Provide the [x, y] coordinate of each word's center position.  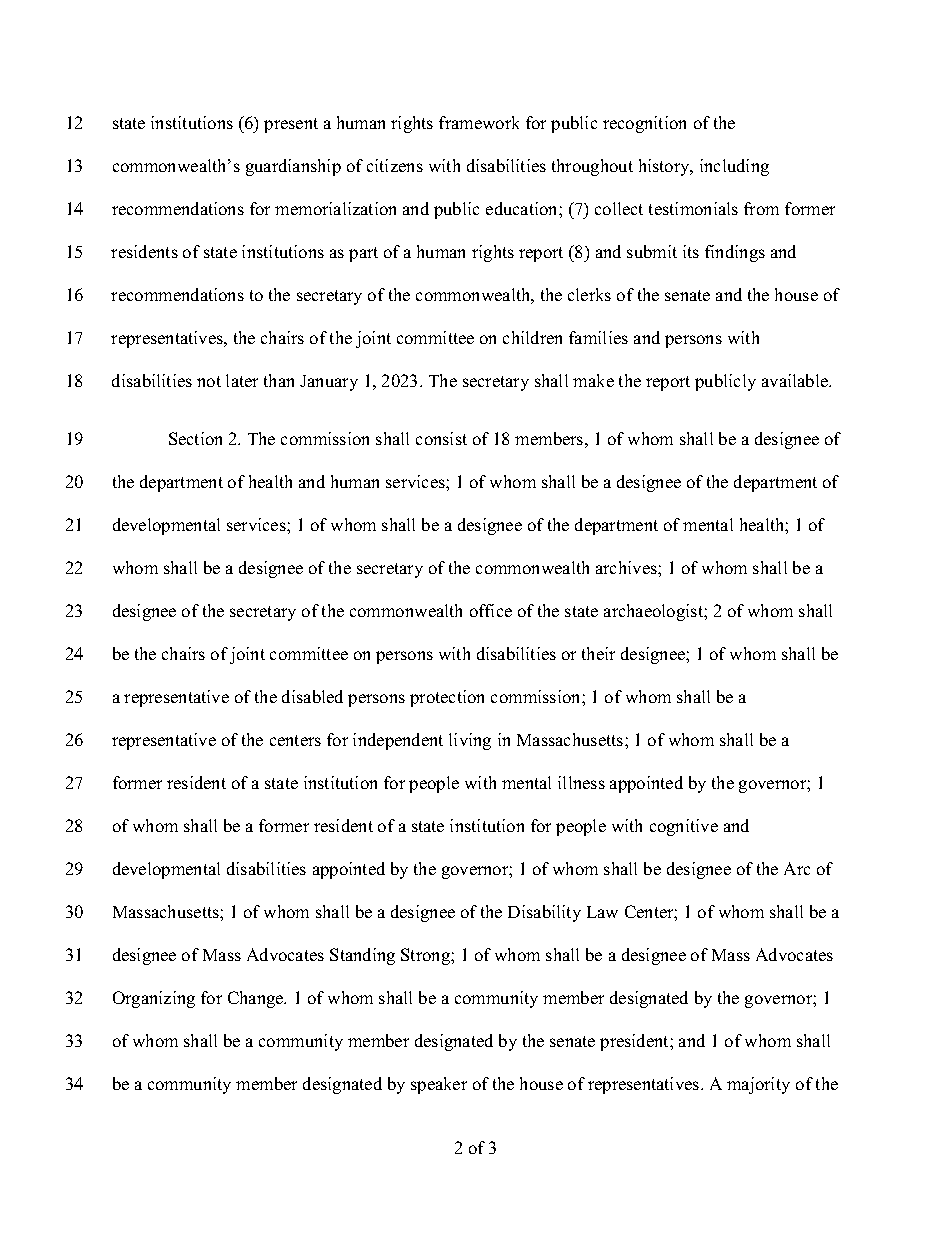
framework [479, 122]
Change [257, 999]
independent [398, 741]
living [470, 741]
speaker [439, 1085]
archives [627, 567]
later [242, 380]
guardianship [293, 167]
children [532, 337]
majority [758, 1085]
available [796, 380]
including [734, 167]
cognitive [684, 827]
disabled [312, 696]
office [491, 610]
